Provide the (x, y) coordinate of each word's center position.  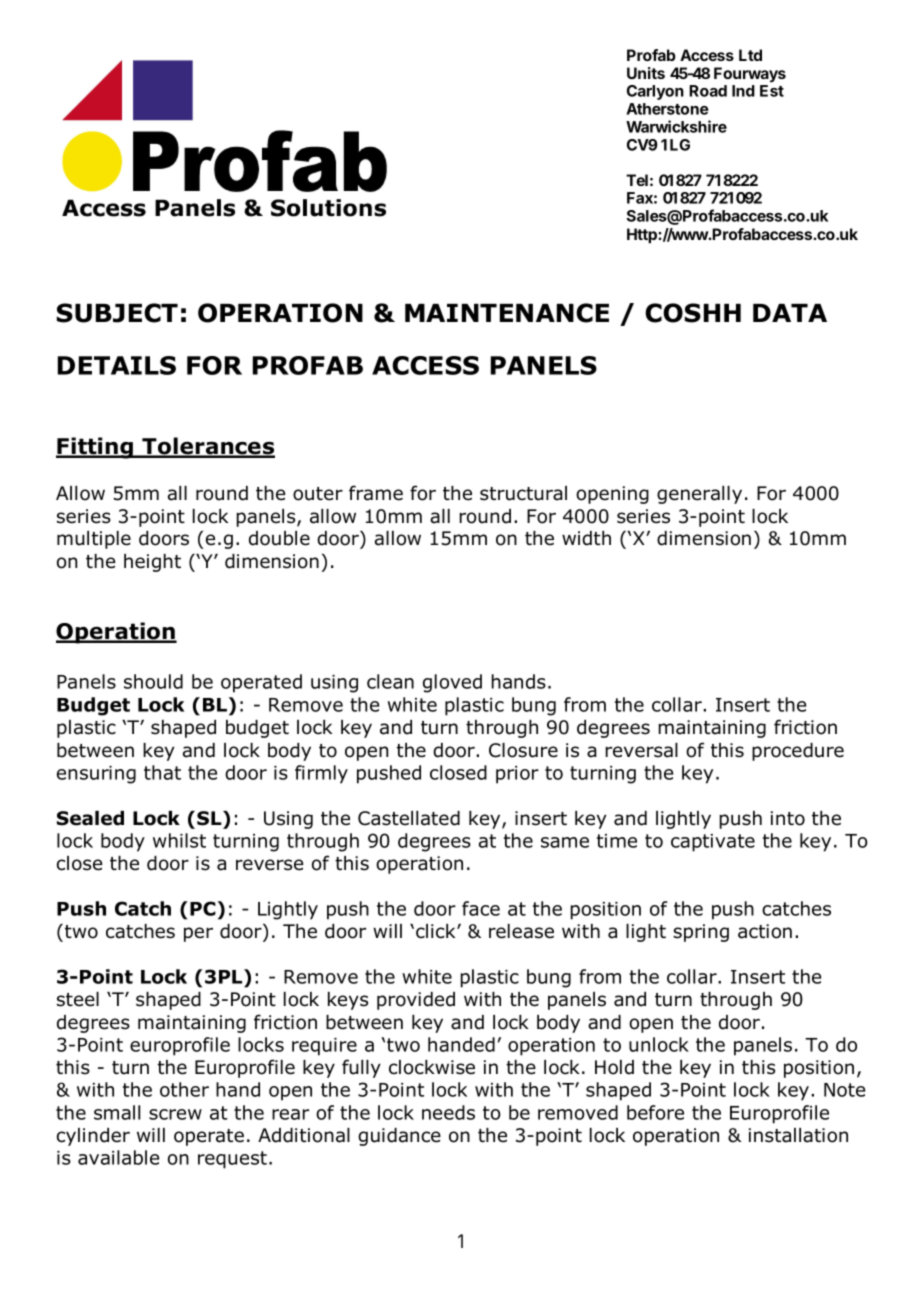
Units (646, 73)
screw (175, 1114)
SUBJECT (117, 313)
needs (448, 1112)
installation (798, 1135)
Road (708, 91)
